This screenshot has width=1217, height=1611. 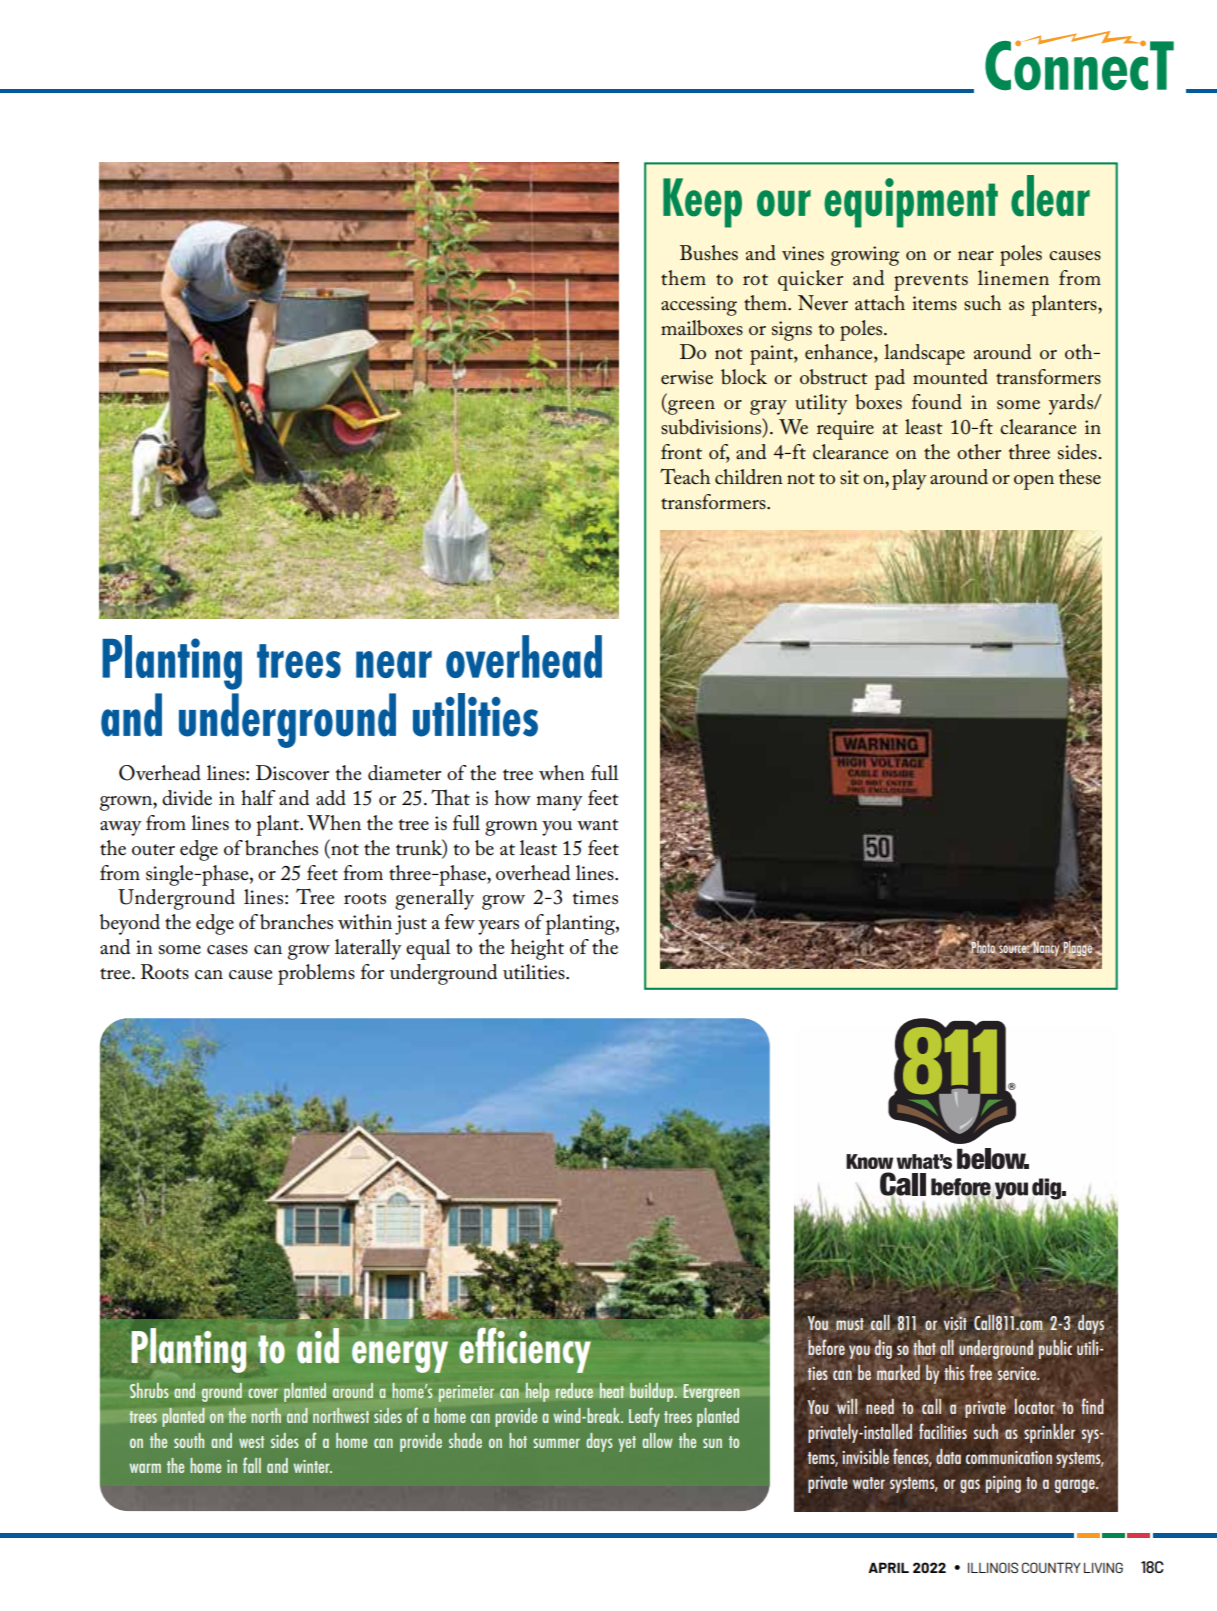 What do you see at coordinates (316, 974) in the screenshot?
I see `problems` at bounding box center [316, 974].
